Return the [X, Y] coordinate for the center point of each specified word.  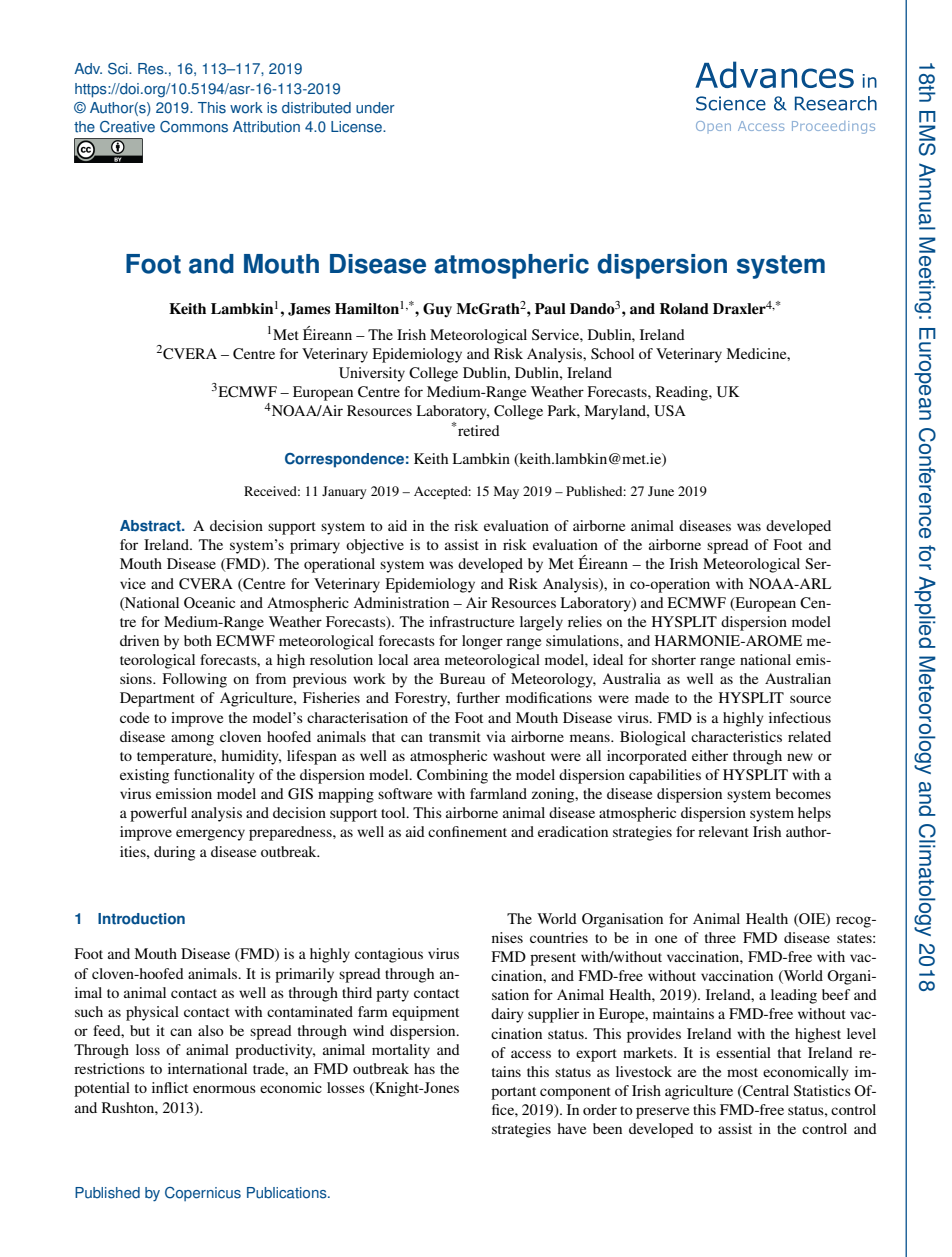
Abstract [151, 526]
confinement [467, 831]
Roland [684, 308]
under [375, 108]
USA [670, 411]
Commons [194, 127]
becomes [803, 793]
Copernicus [203, 1194]
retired [479, 430]
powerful [158, 814]
